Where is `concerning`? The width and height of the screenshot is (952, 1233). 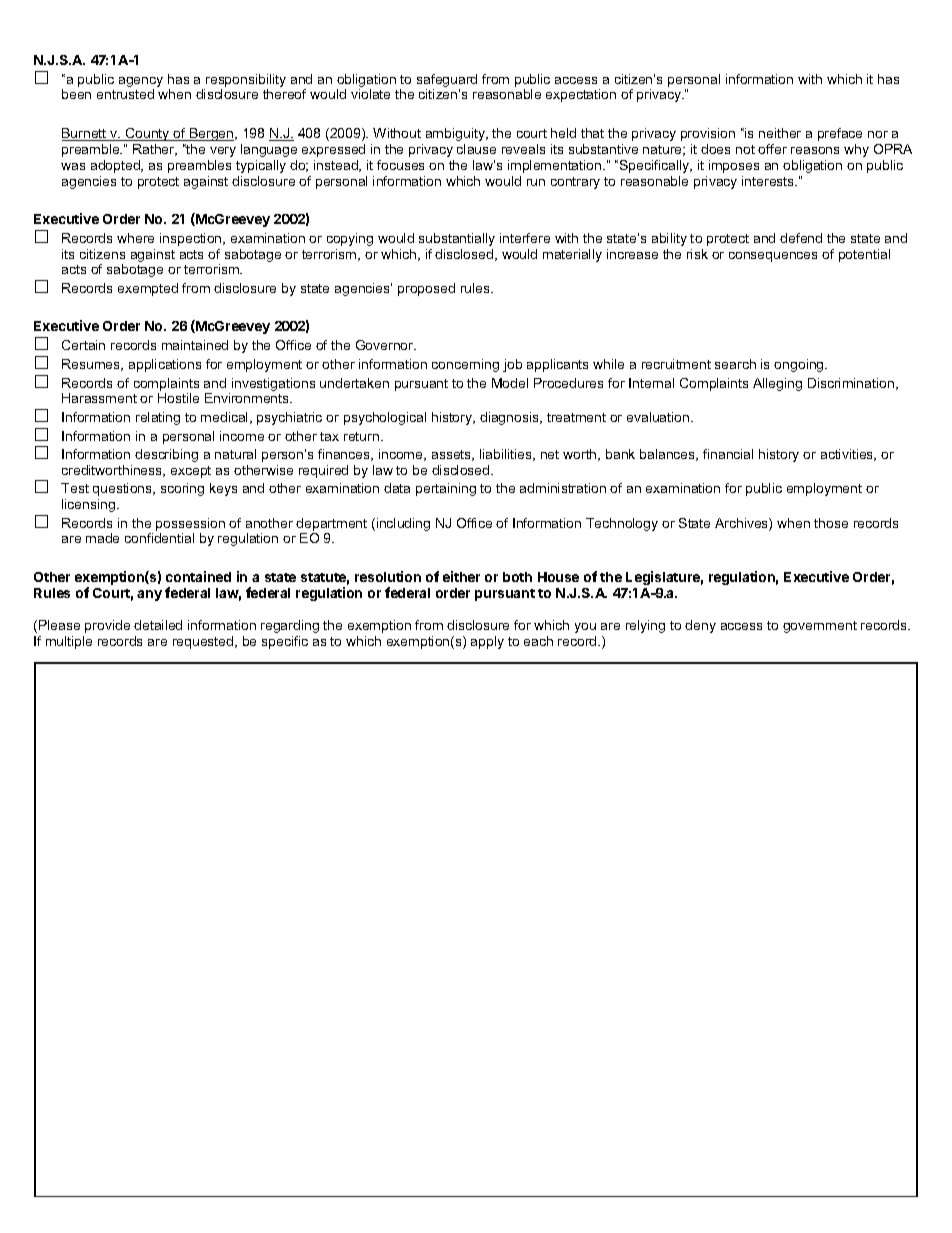 concerning is located at coordinates (465, 365).
